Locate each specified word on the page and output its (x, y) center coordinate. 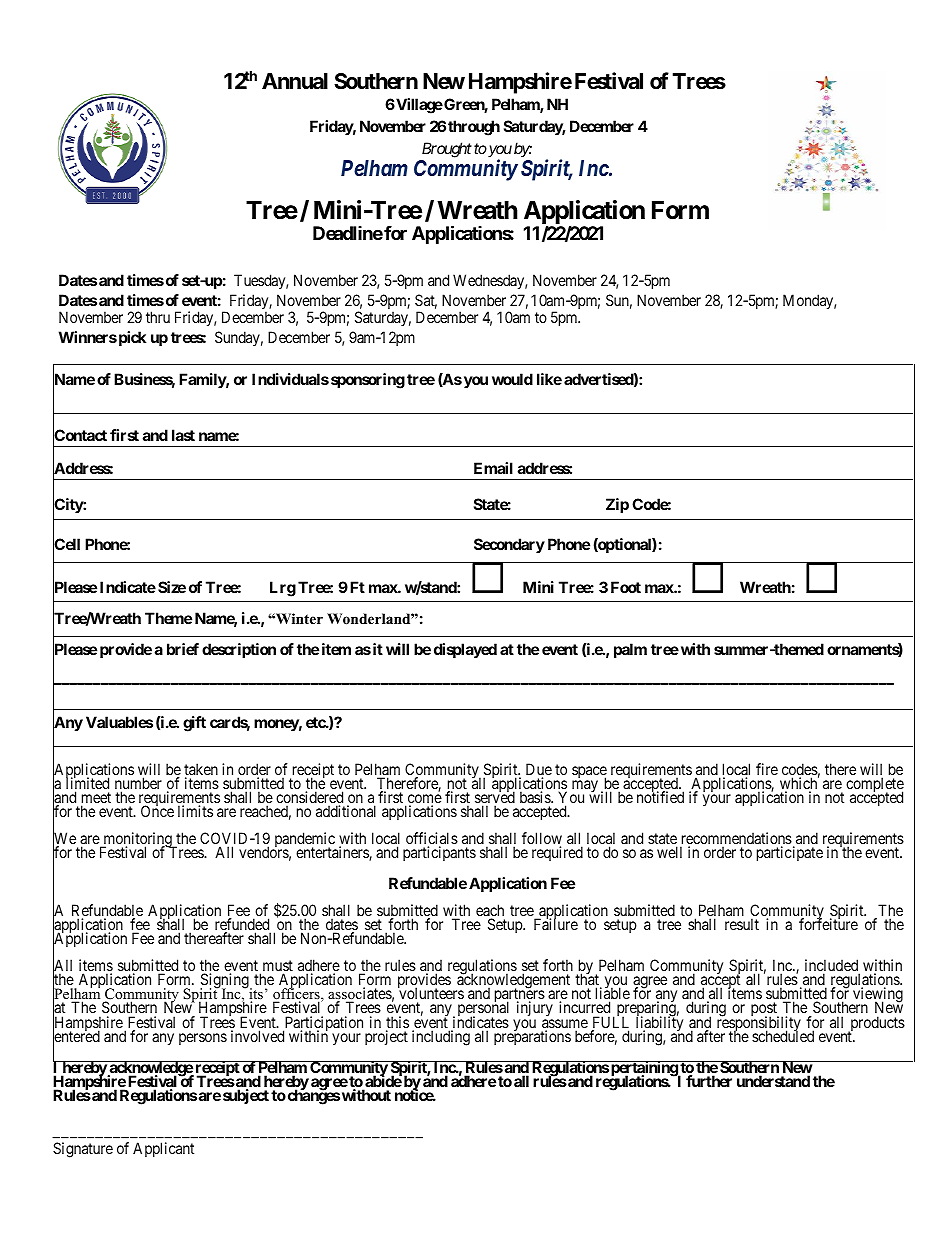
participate (790, 853)
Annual (295, 81)
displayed (465, 651)
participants (439, 853)
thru (158, 317)
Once (157, 811)
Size (172, 587)
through (474, 128)
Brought (447, 150)
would (512, 379)
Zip (617, 505)
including (441, 1038)
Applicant (163, 1149)
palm (630, 650)
